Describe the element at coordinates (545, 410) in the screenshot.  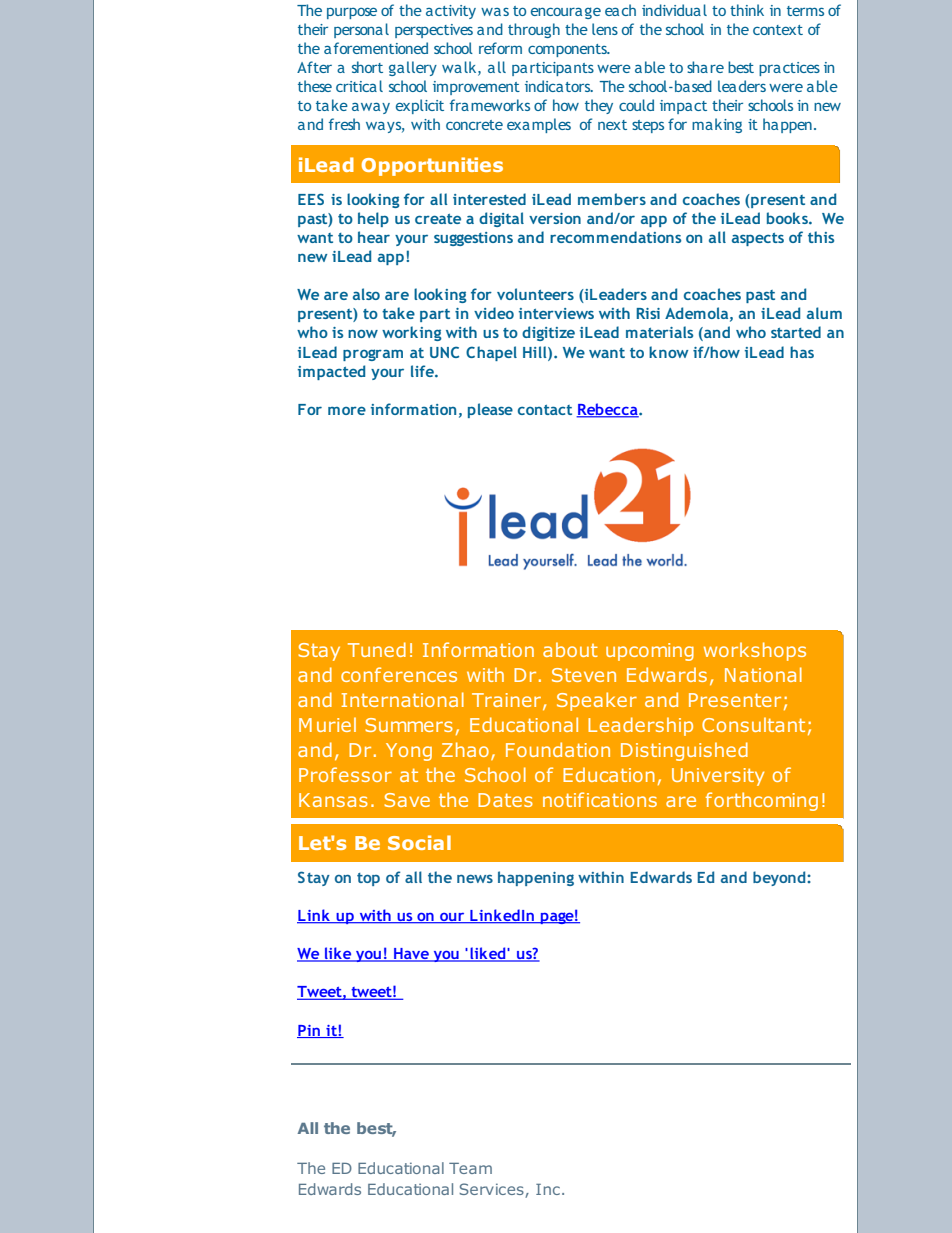
I see `contact` at that location.
